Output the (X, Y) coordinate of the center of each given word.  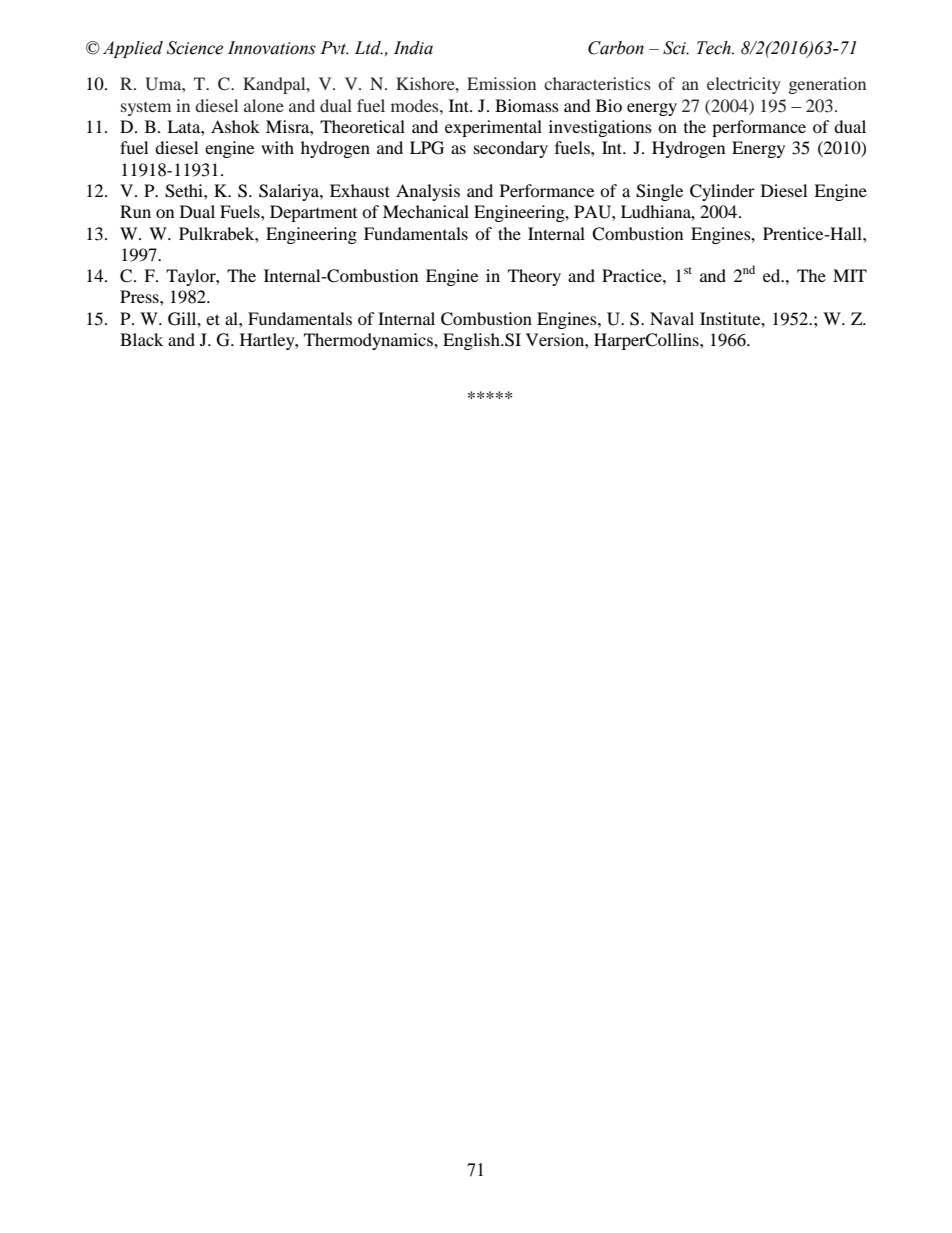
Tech (715, 48)
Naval (672, 318)
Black (141, 339)
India (413, 48)
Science (195, 48)
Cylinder (722, 192)
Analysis (428, 192)
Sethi (185, 191)
